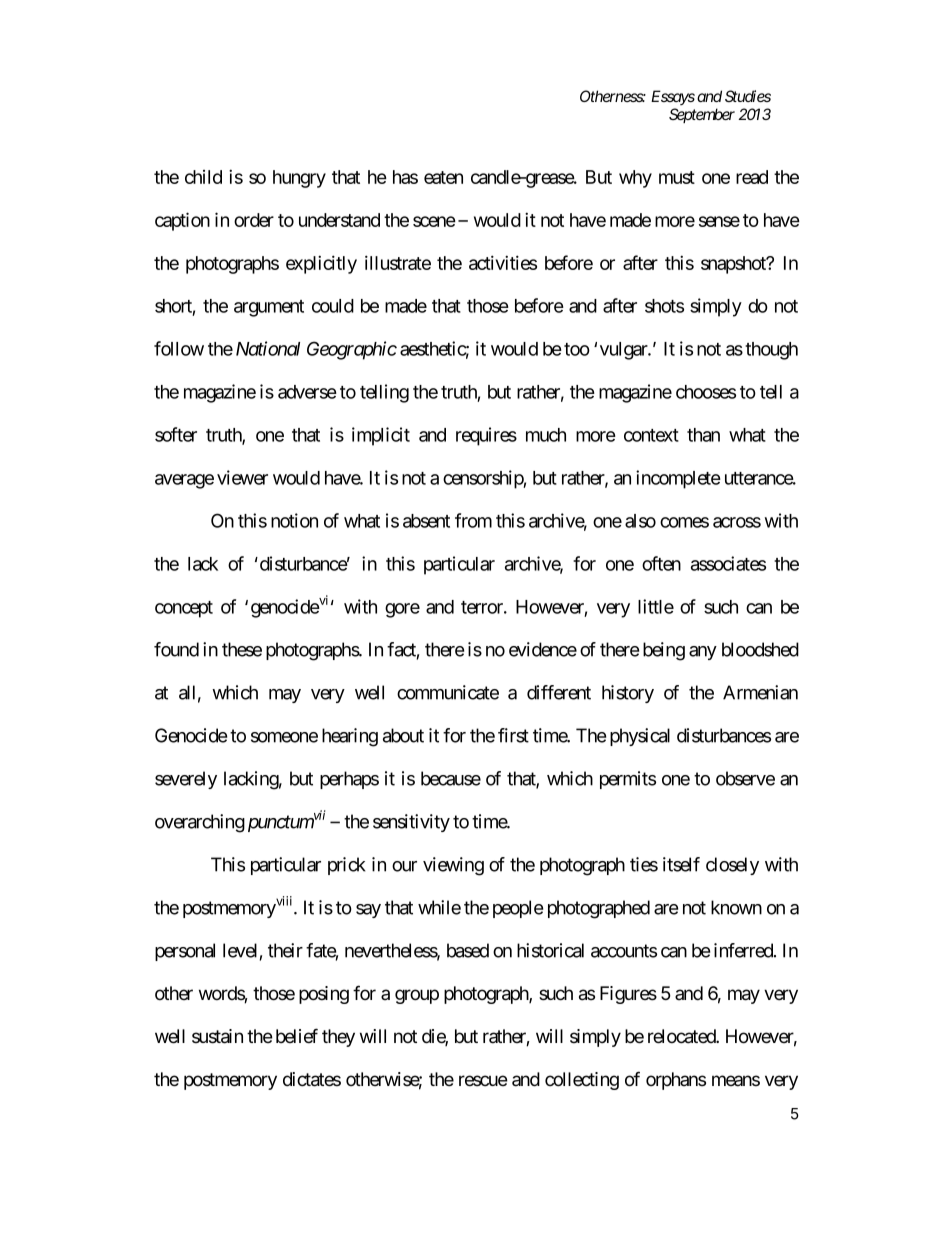 Image resolution: width=952 pixels, height=1233 pixels. I want to click on child, so click(203, 177).
